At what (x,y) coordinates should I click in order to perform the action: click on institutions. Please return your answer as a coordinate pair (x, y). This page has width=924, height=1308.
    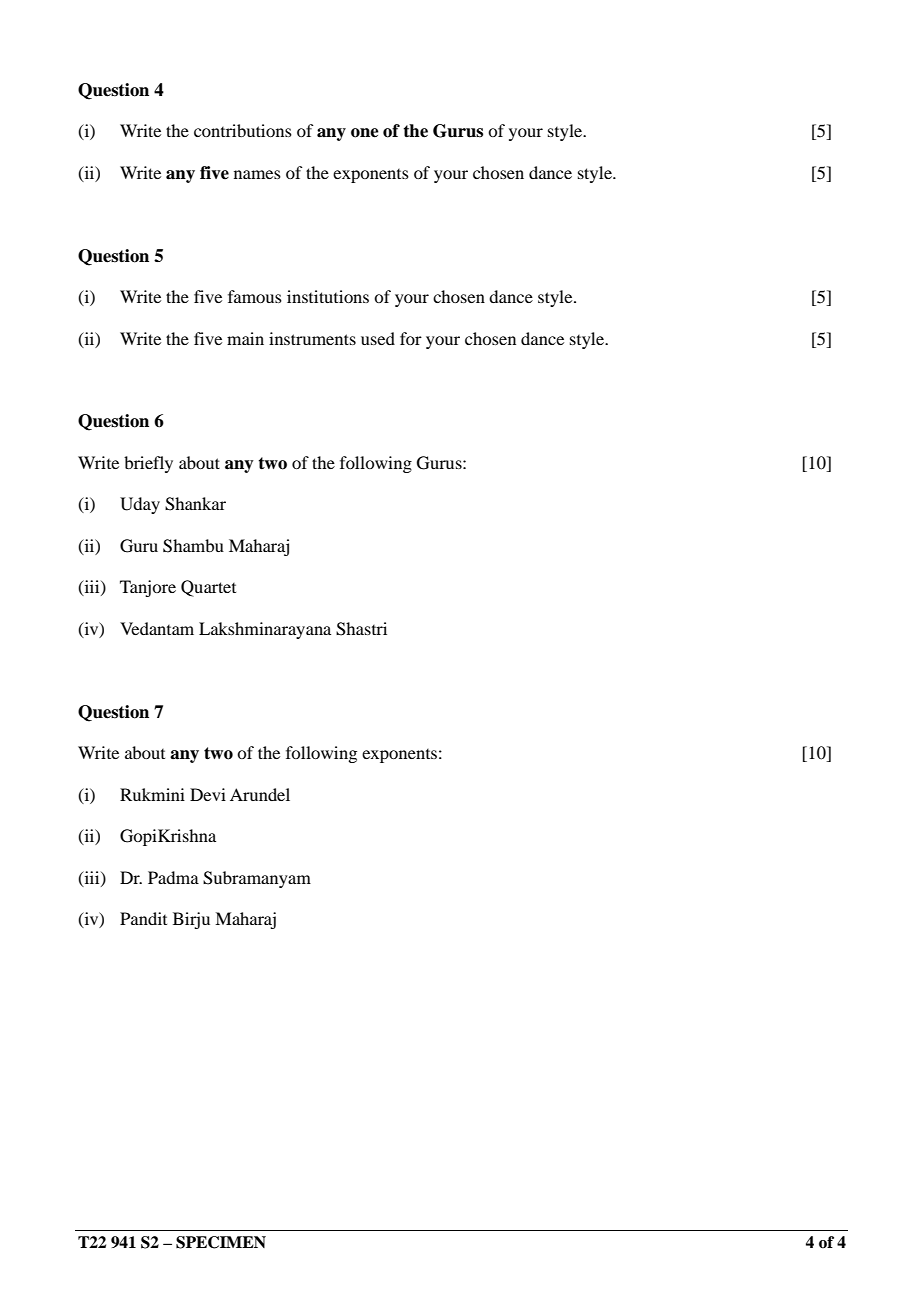
    Looking at the image, I should click on (328, 296).
